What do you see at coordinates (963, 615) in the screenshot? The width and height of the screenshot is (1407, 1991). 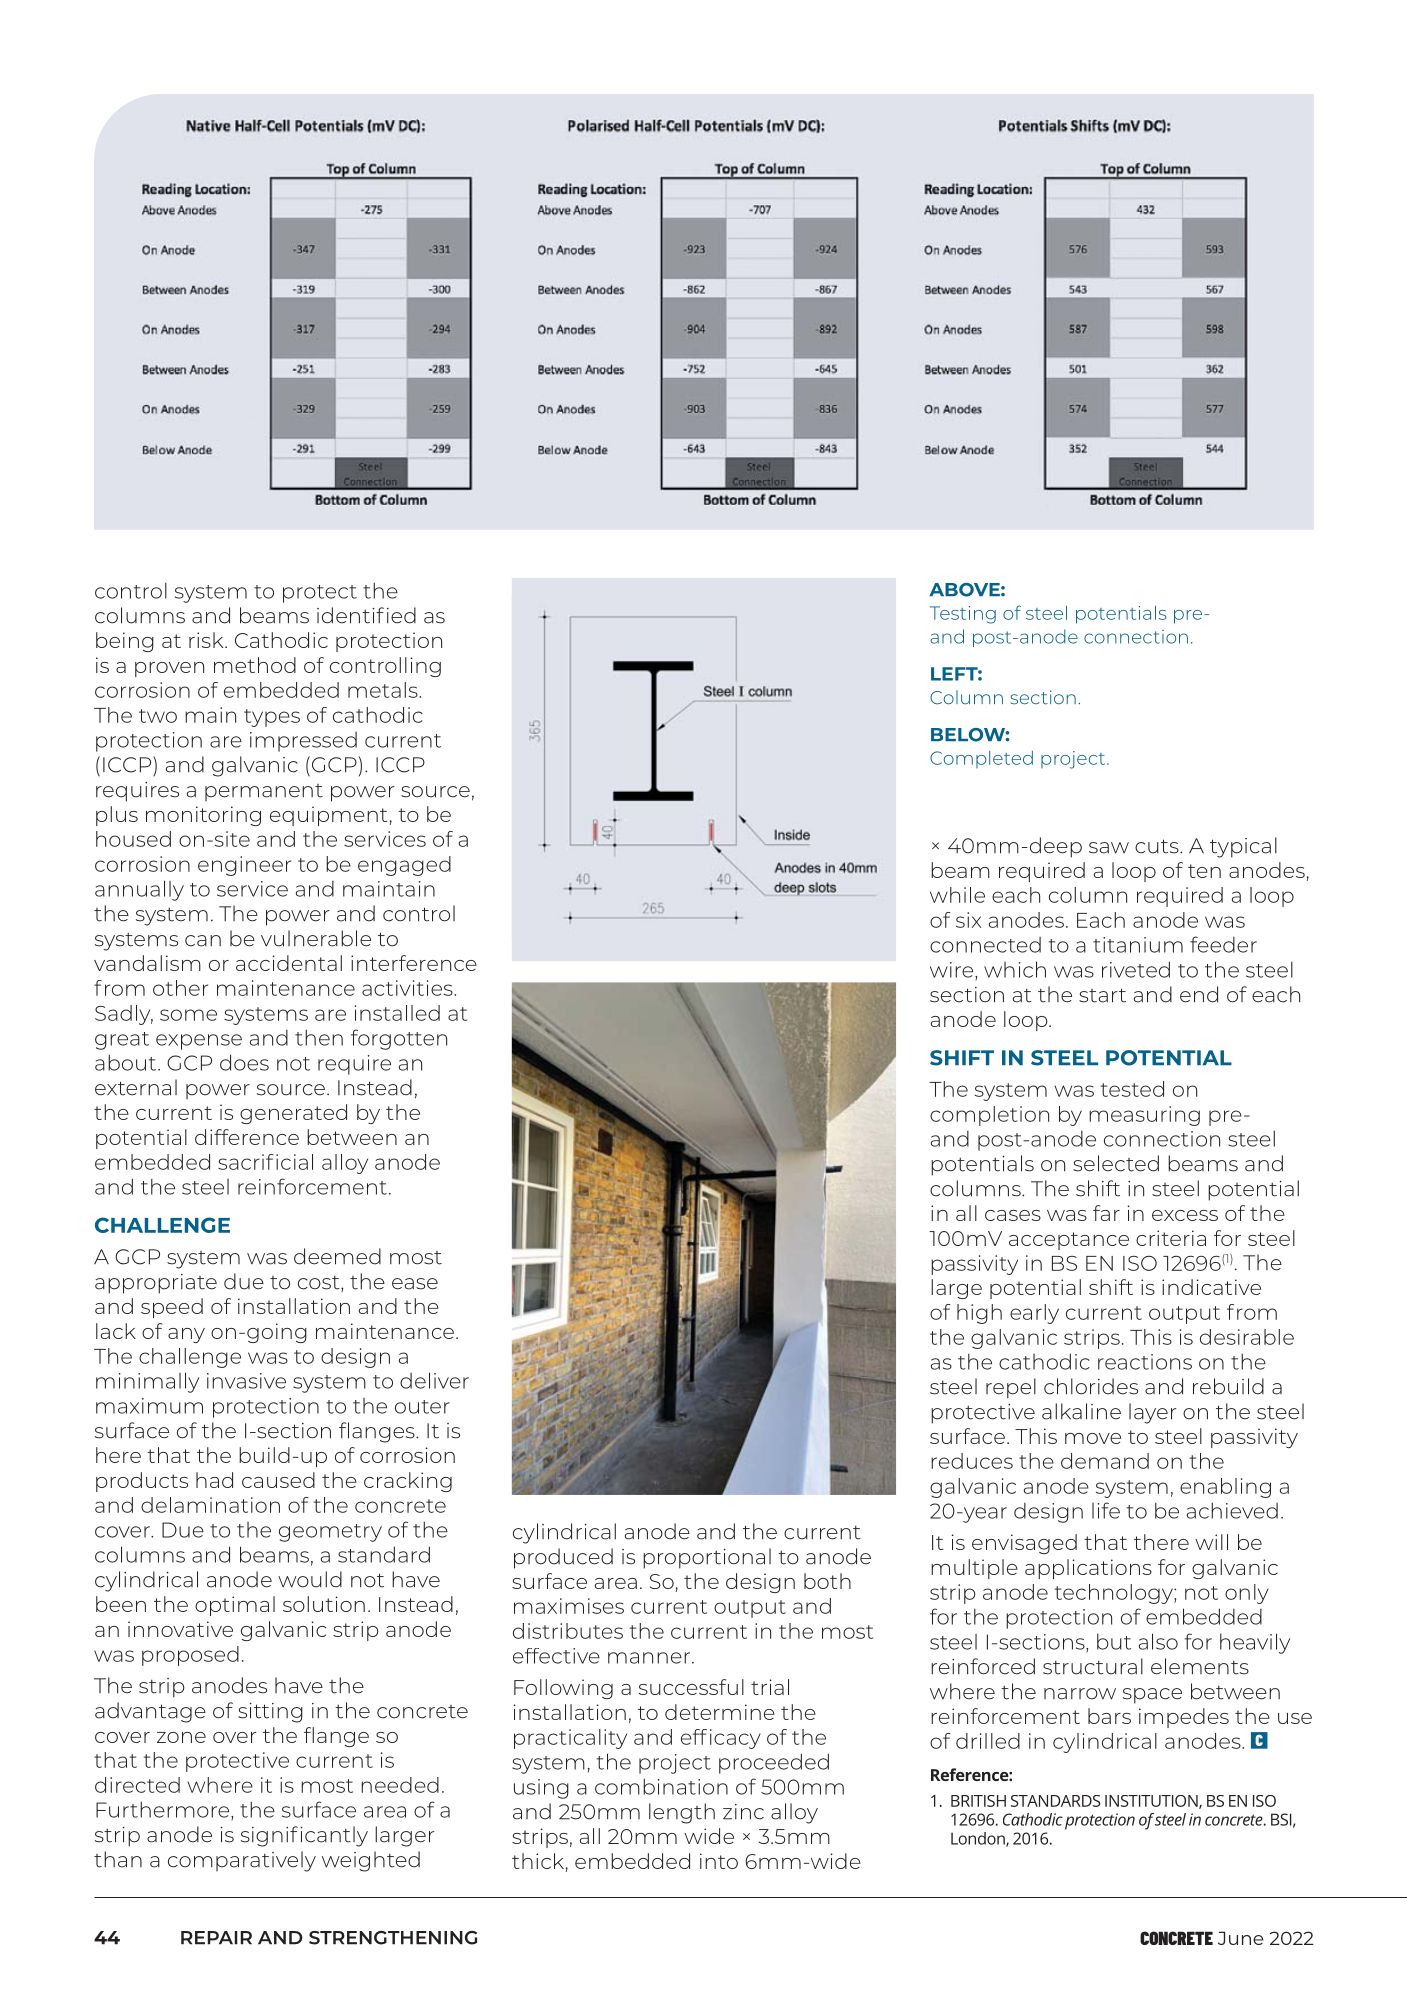 I see `Testing` at bounding box center [963, 615].
